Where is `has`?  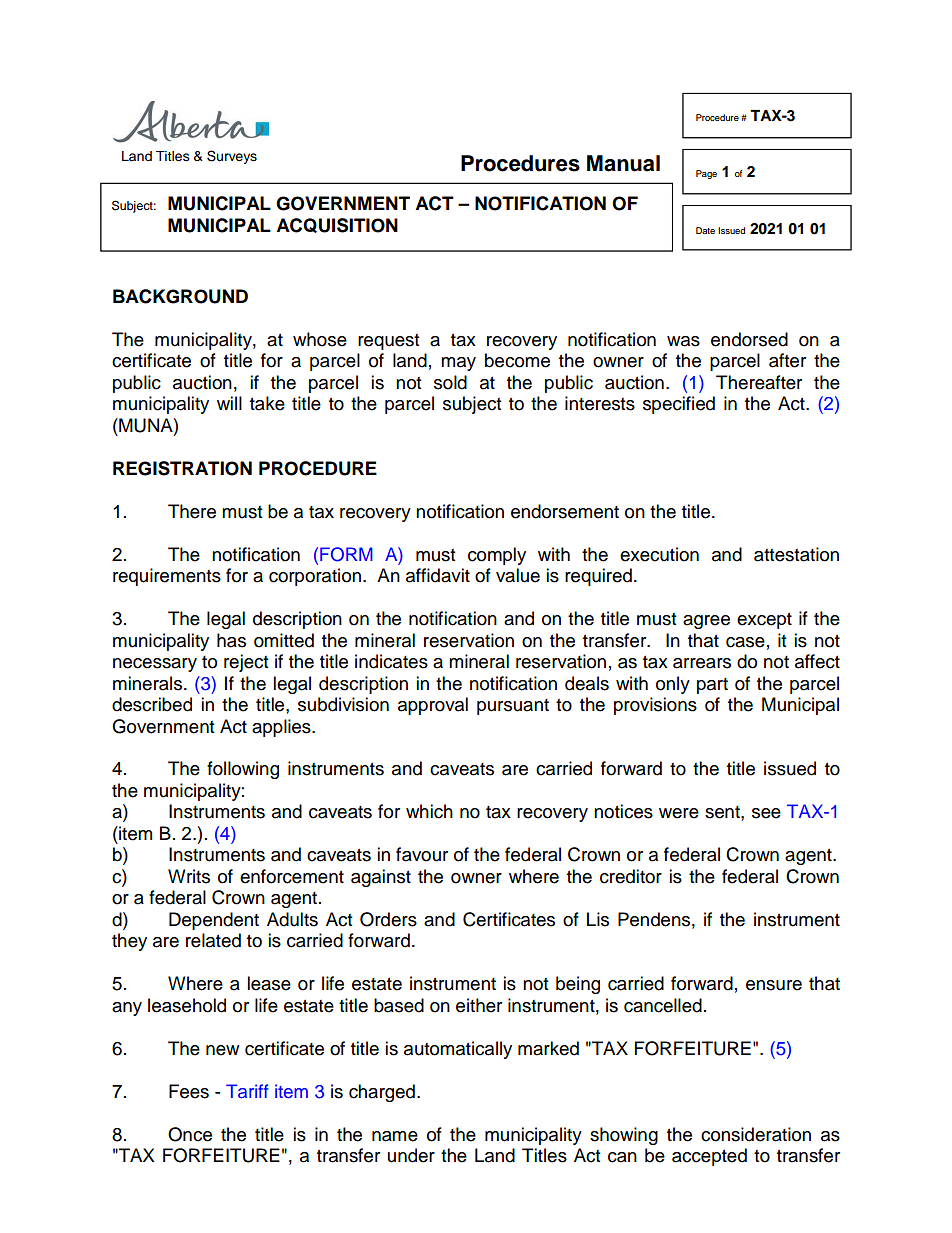 has is located at coordinates (231, 640).
